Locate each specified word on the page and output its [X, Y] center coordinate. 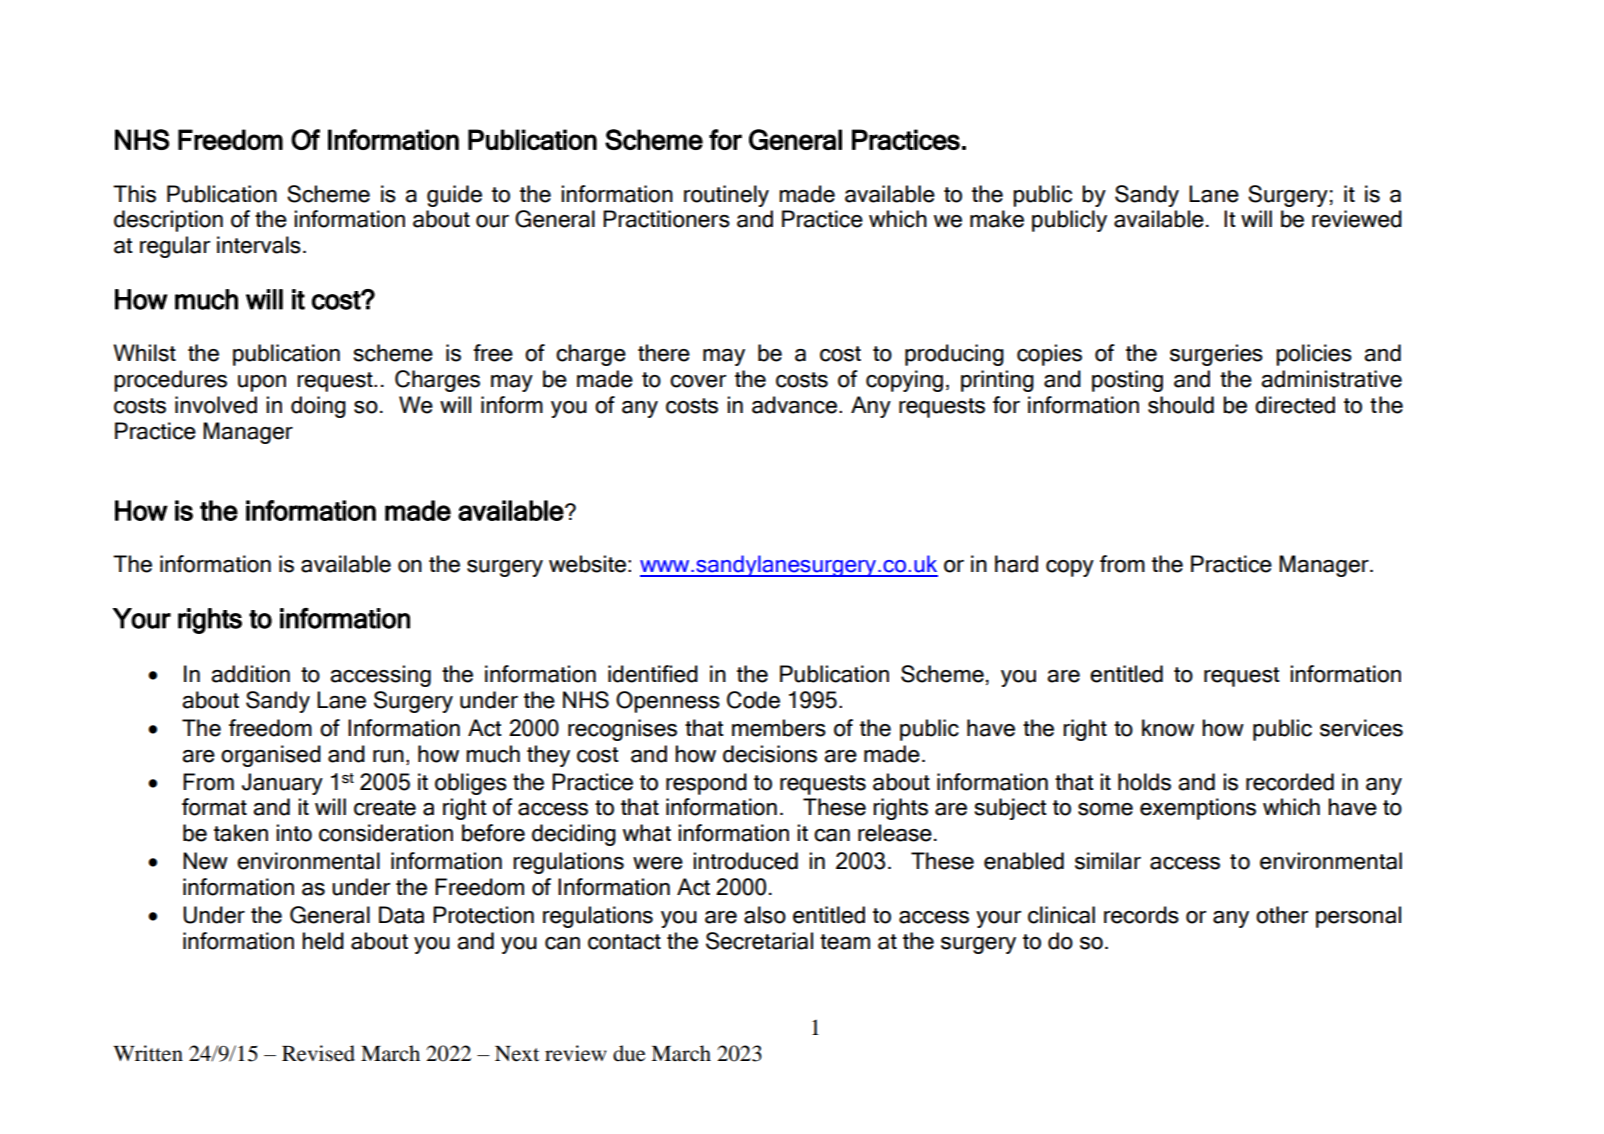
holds [1144, 782]
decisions [770, 754]
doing [318, 407]
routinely [726, 196]
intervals [259, 245]
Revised [318, 1053]
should [1181, 405]
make [997, 219]
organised [271, 756]
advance [794, 405]
